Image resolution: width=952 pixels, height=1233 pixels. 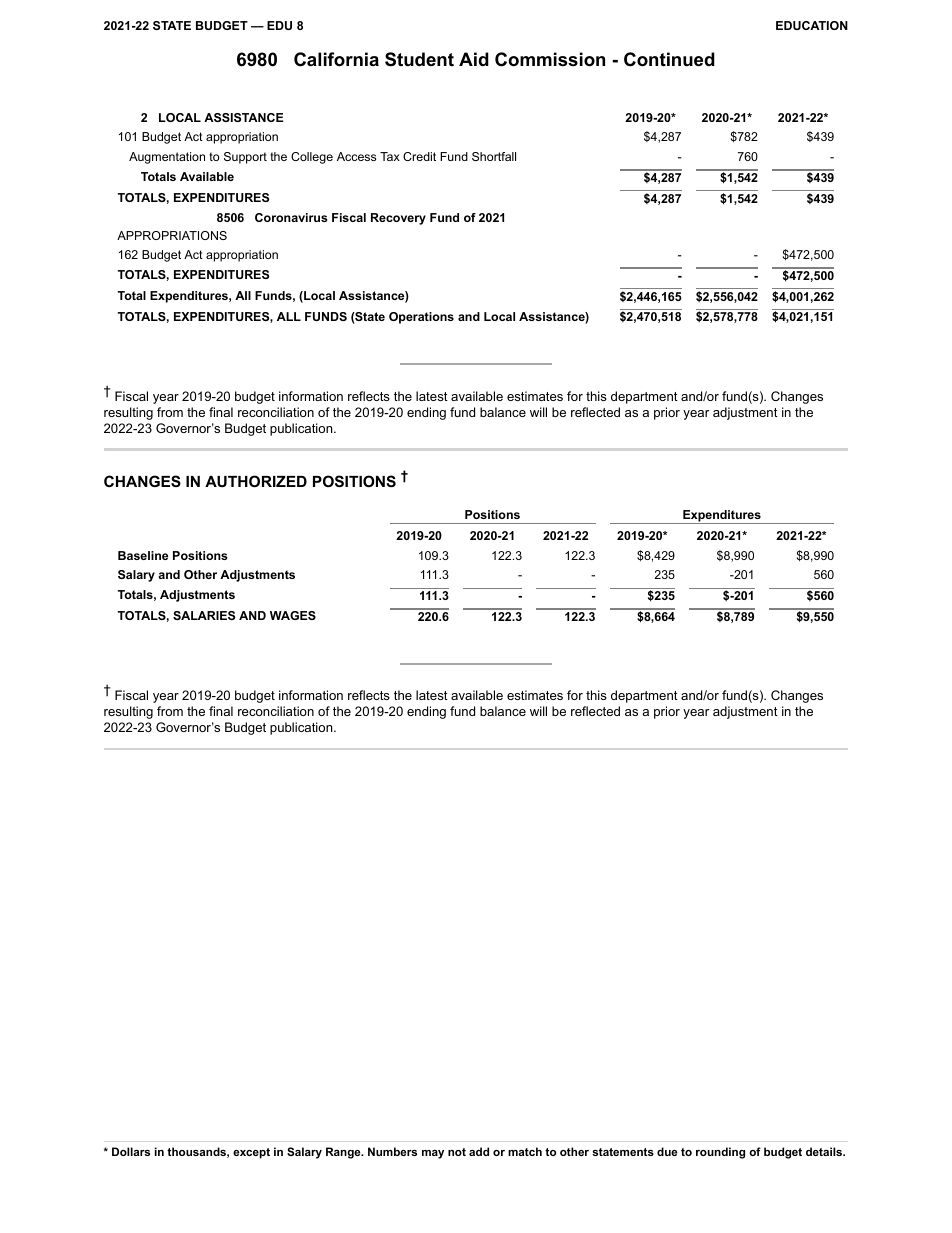 I want to click on add, so click(x=479, y=1151).
